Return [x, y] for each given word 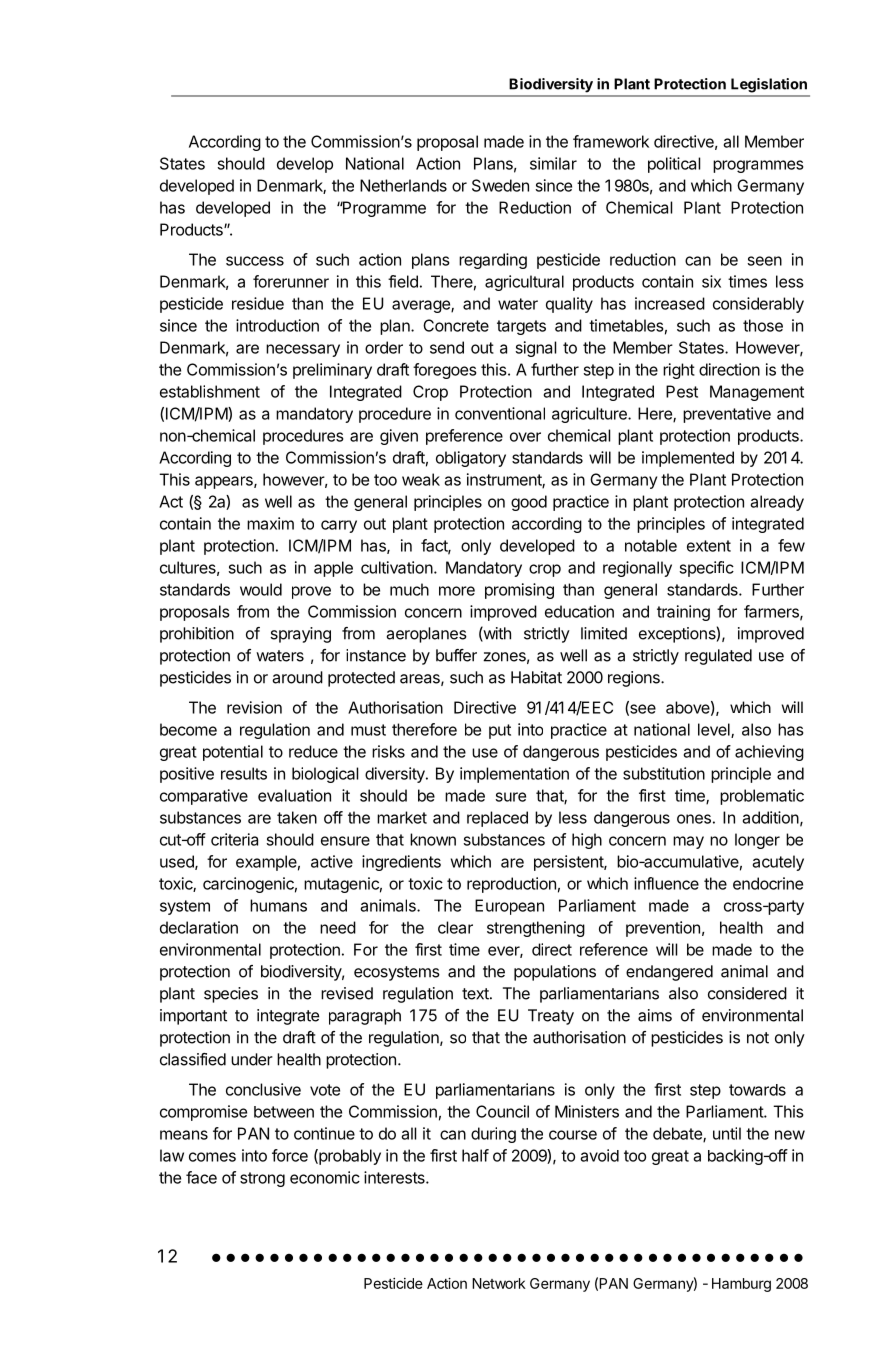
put [500, 731]
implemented [688, 459]
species [231, 995]
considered [747, 993]
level [715, 730]
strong [262, 1179]
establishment [210, 391]
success [255, 261]
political [674, 165]
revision [254, 707]
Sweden [500, 185]
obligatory [471, 459]
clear [455, 927]
